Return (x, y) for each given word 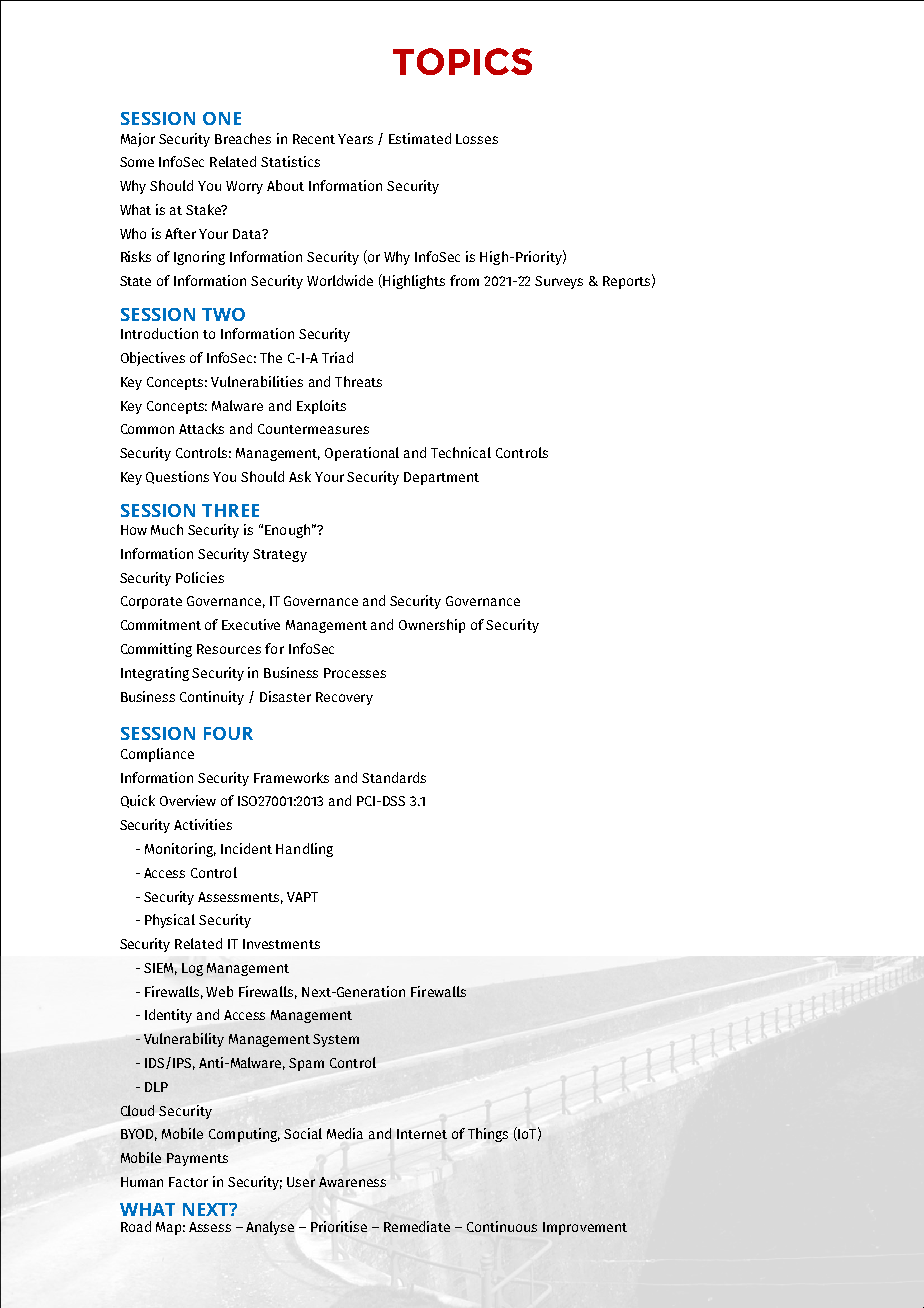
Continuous (502, 1226)
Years (355, 139)
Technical (461, 452)
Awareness (352, 1182)
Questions (177, 477)
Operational (362, 454)
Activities (203, 824)
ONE (222, 118)
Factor (188, 1182)
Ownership (432, 626)
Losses (477, 139)
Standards (394, 777)
